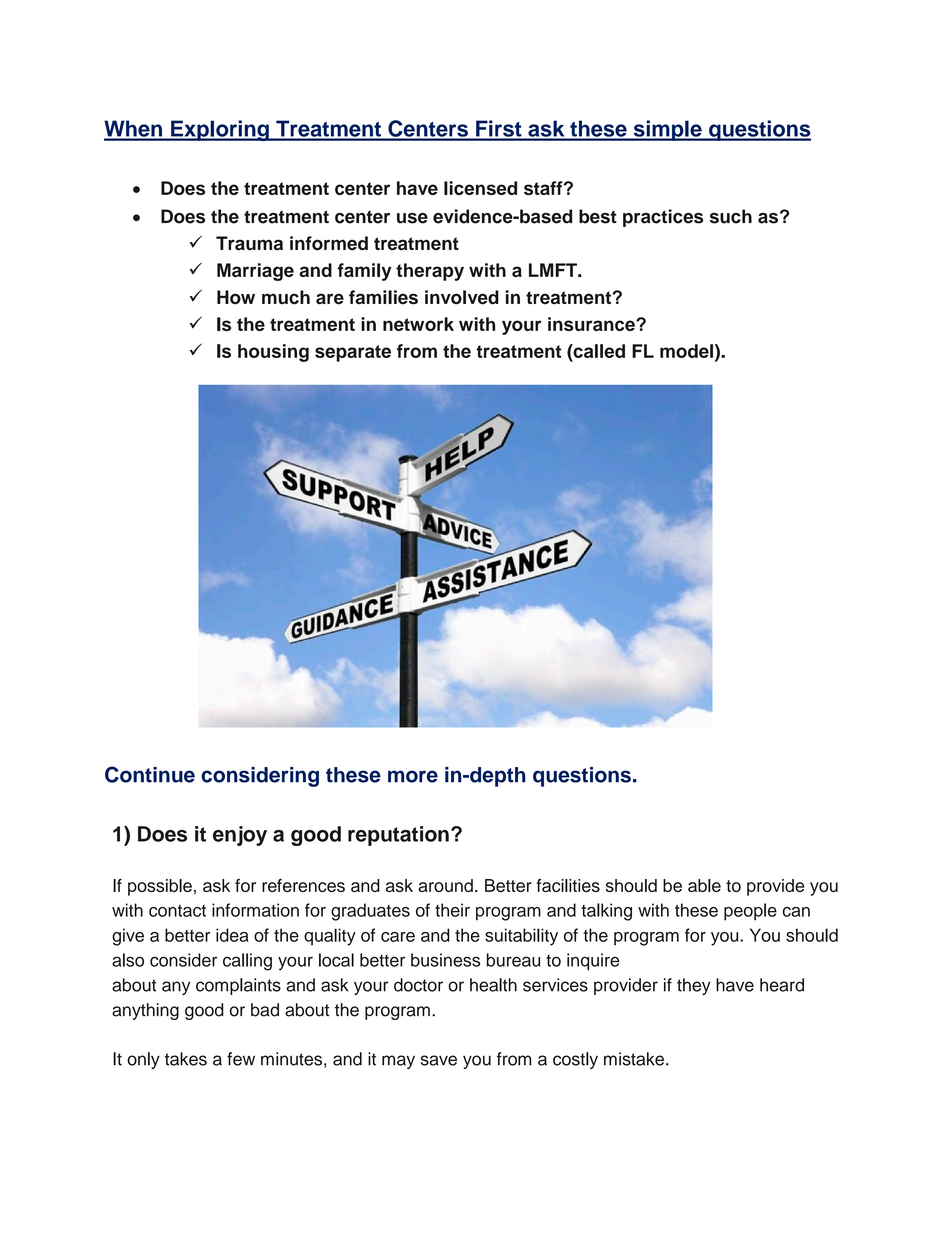  I want to click on housing, so click(273, 353).
